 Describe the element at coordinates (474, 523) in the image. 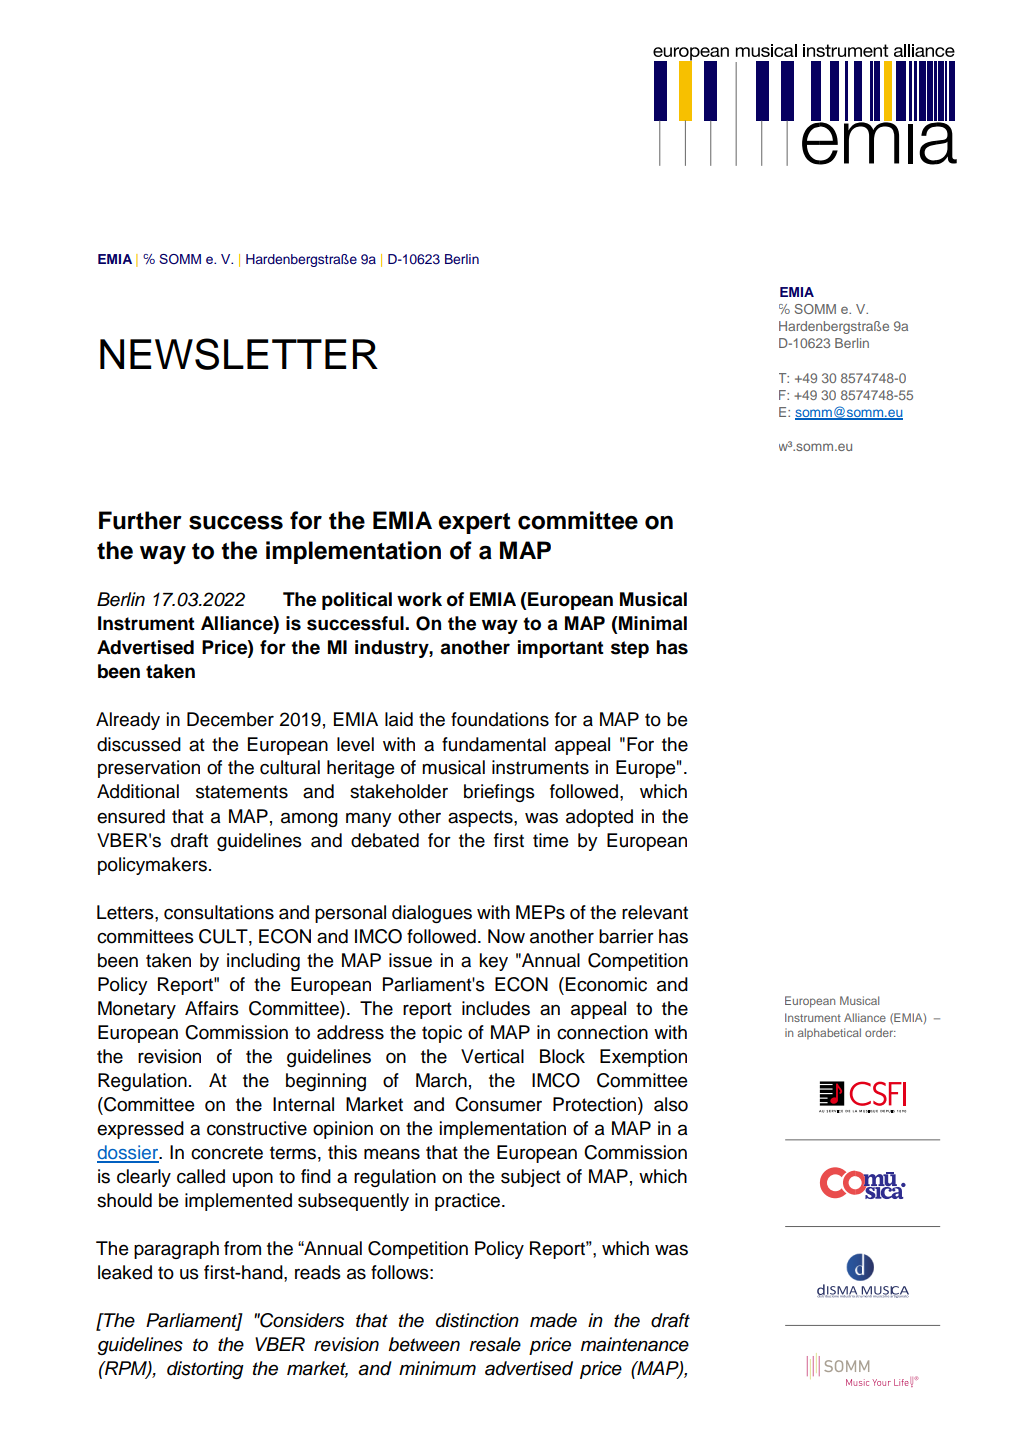

I see `expert` at that location.
